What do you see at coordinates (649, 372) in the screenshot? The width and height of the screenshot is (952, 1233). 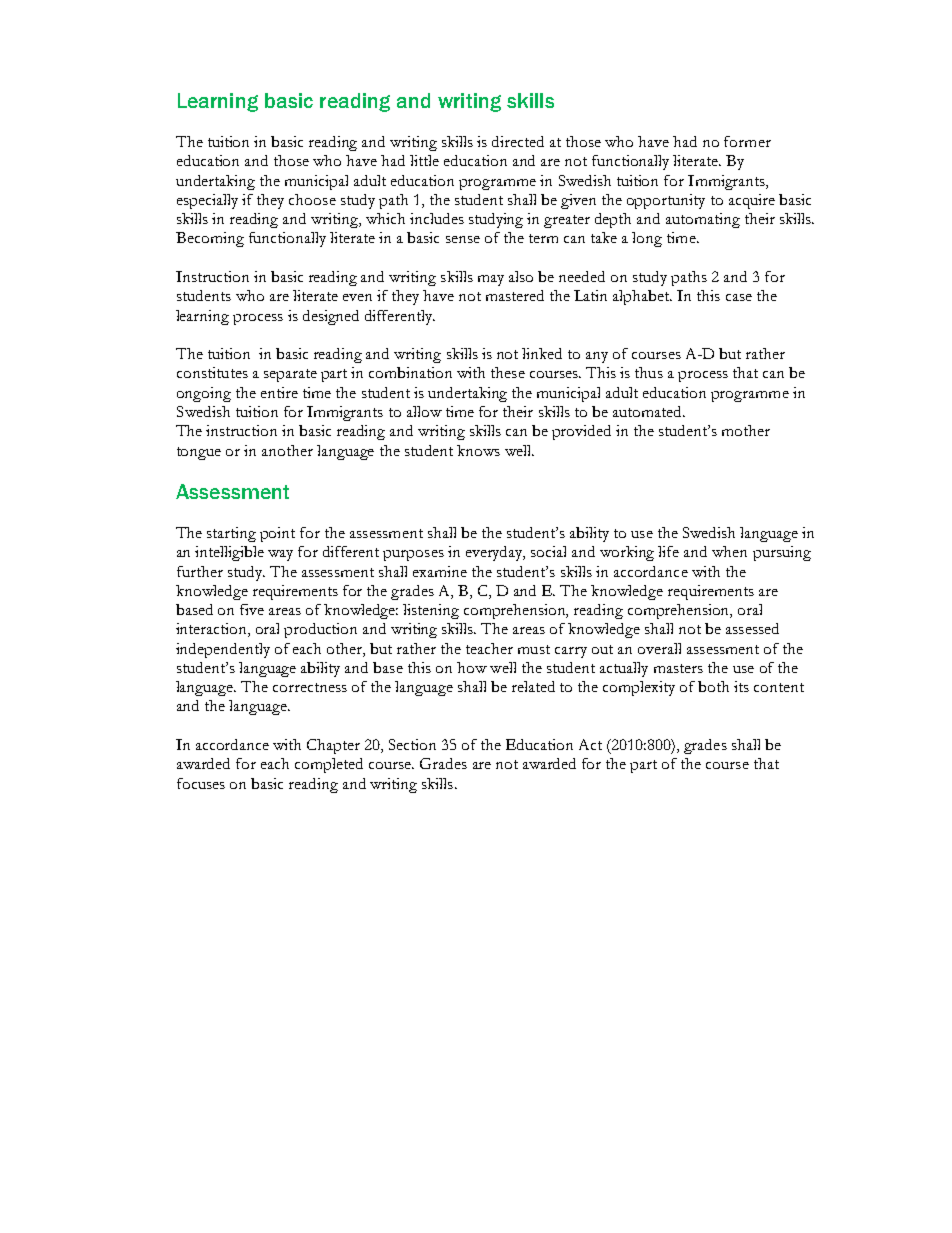 I see `thus` at bounding box center [649, 372].
